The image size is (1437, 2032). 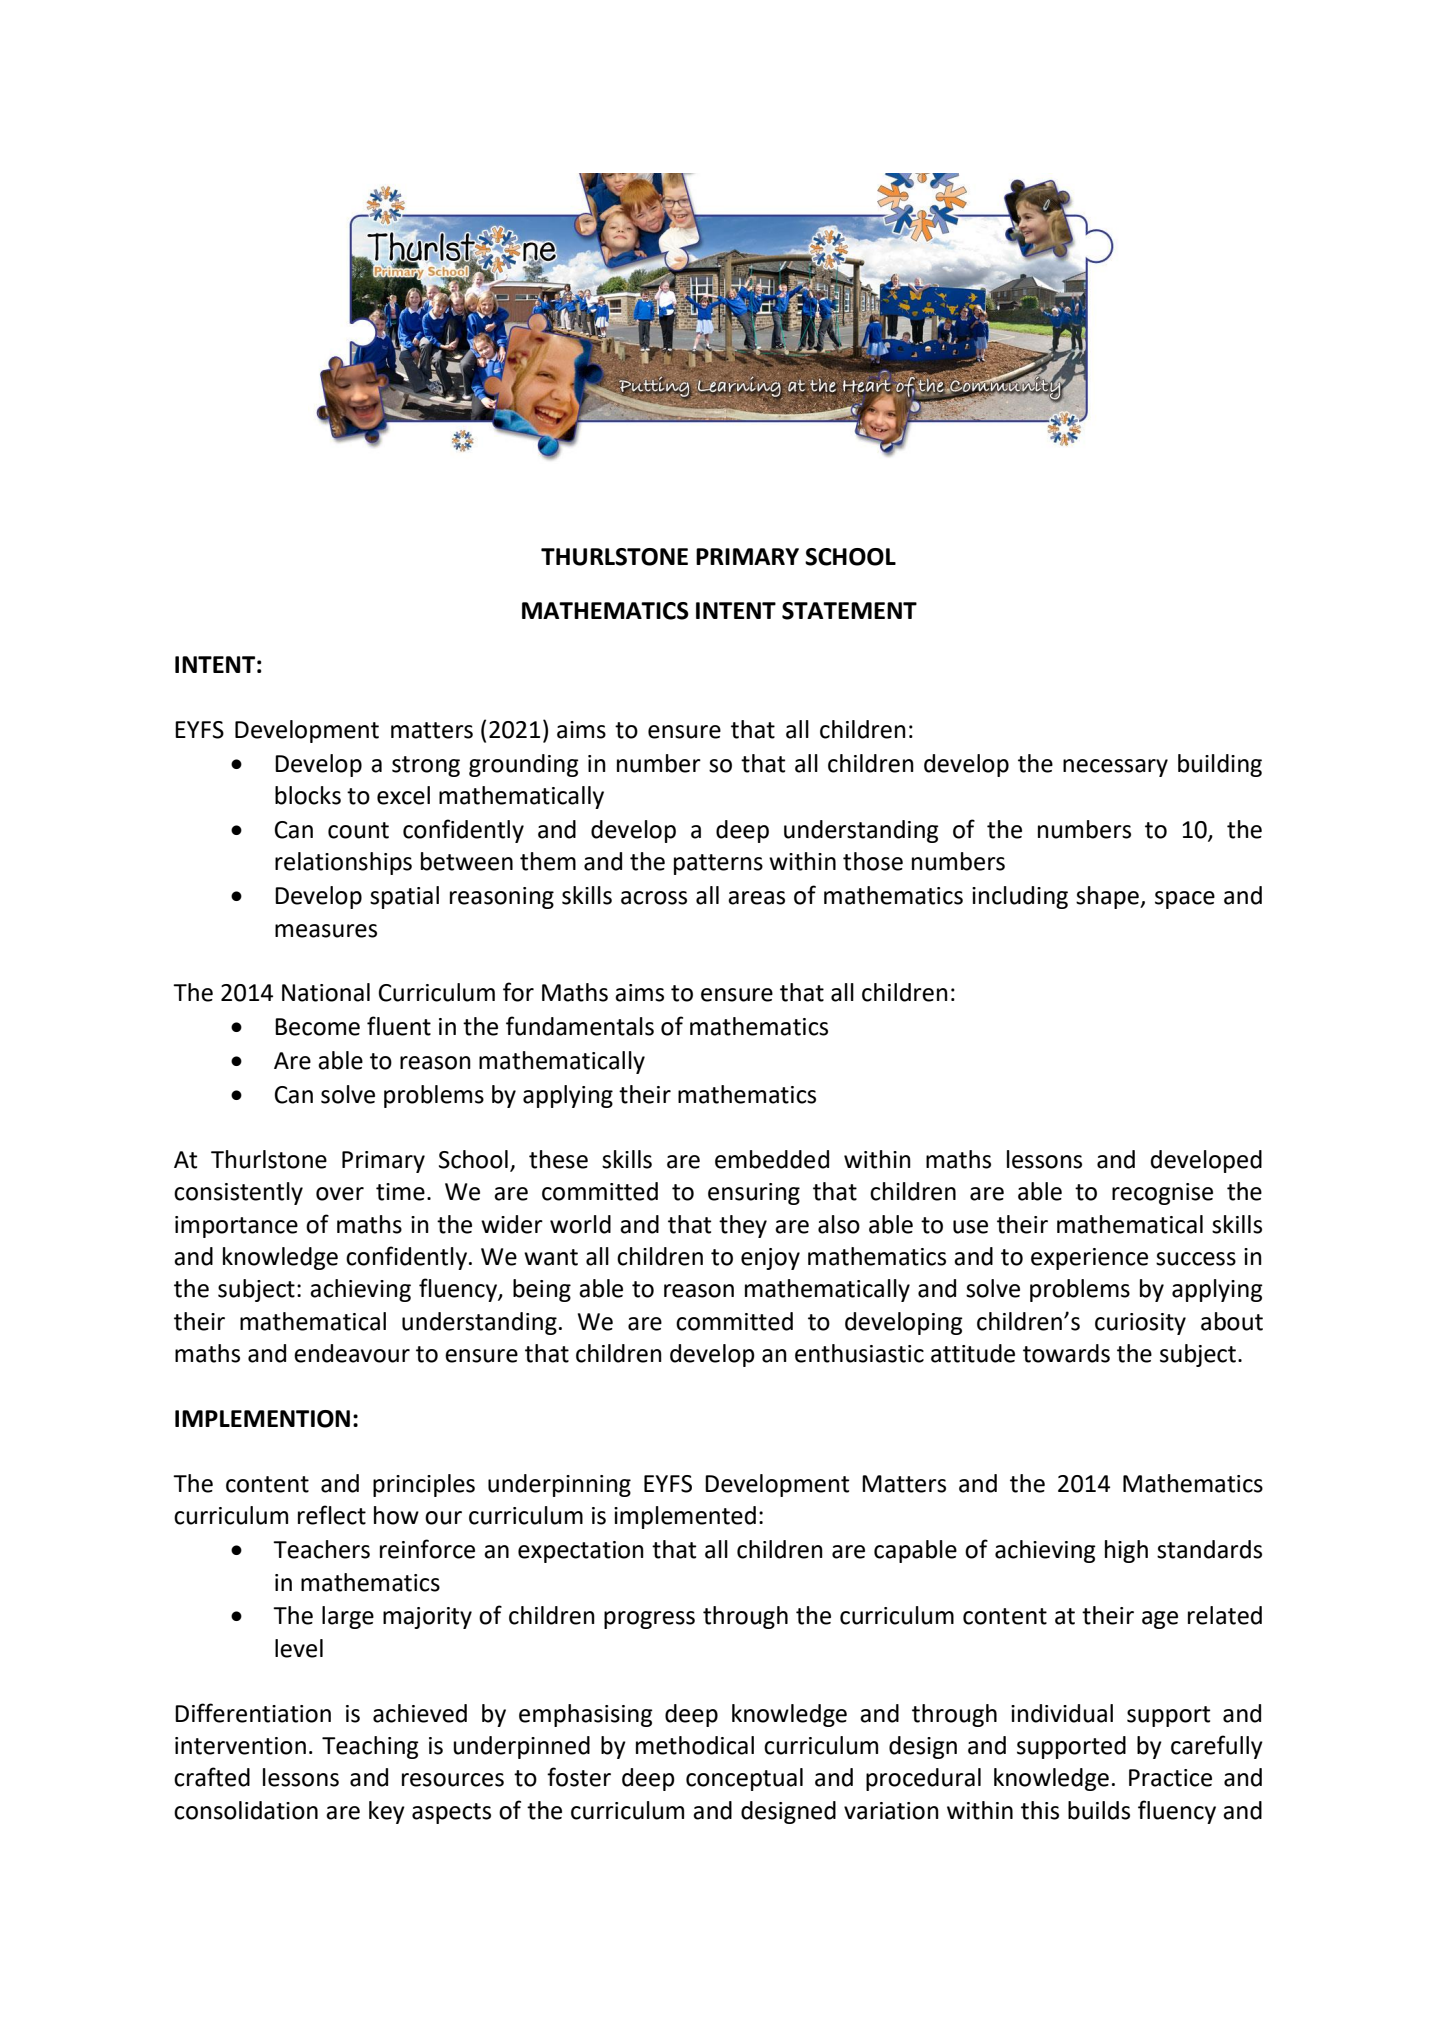 What do you see at coordinates (744, 1779) in the document?
I see `conceptual` at bounding box center [744, 1779].
